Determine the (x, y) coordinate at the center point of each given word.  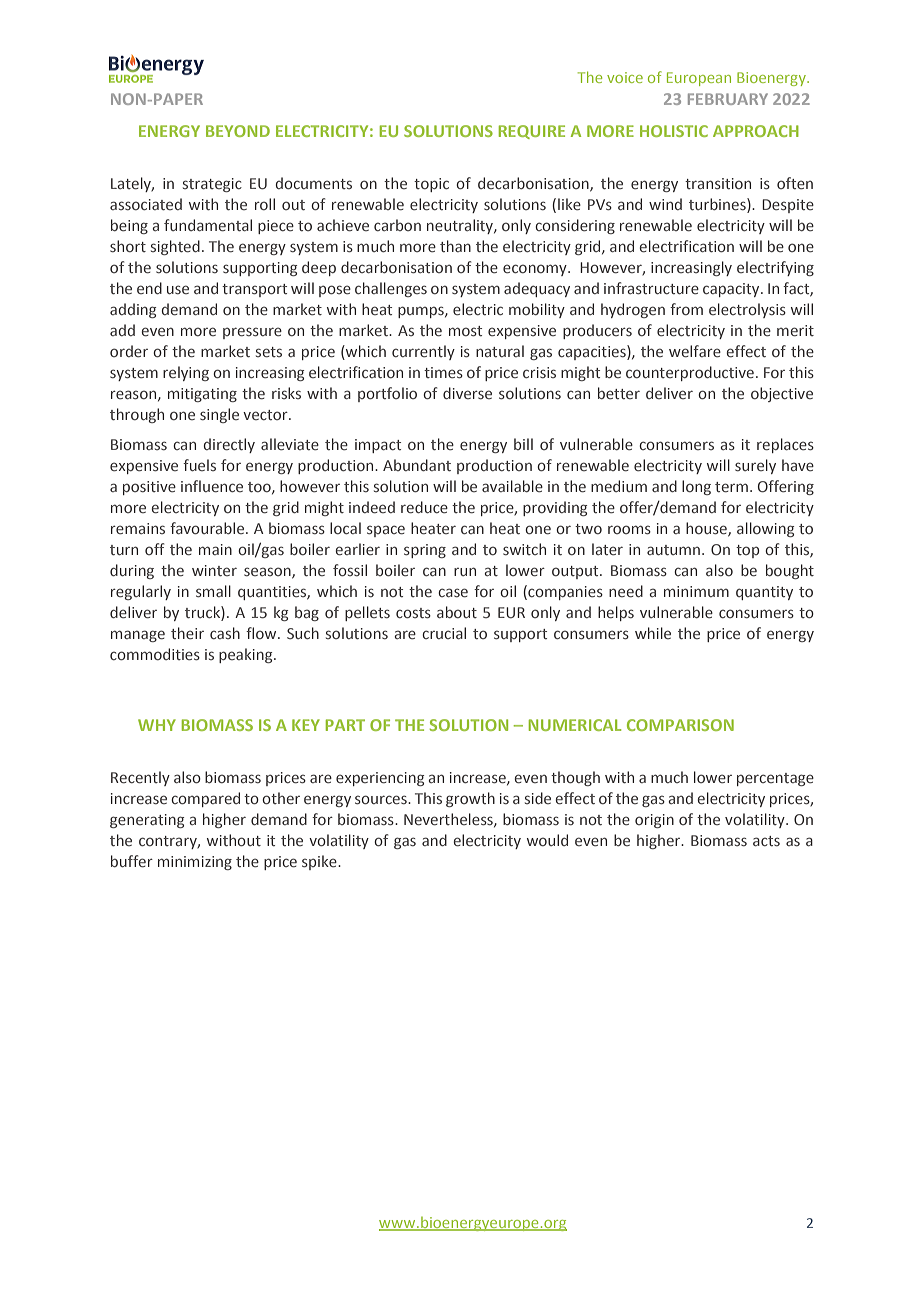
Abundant (417, 465)
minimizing (195, 863)
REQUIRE (532, 132)
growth (470, 799)
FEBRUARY (728, 99)
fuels (199, 465)
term (731, 487)
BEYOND (238, 131)
